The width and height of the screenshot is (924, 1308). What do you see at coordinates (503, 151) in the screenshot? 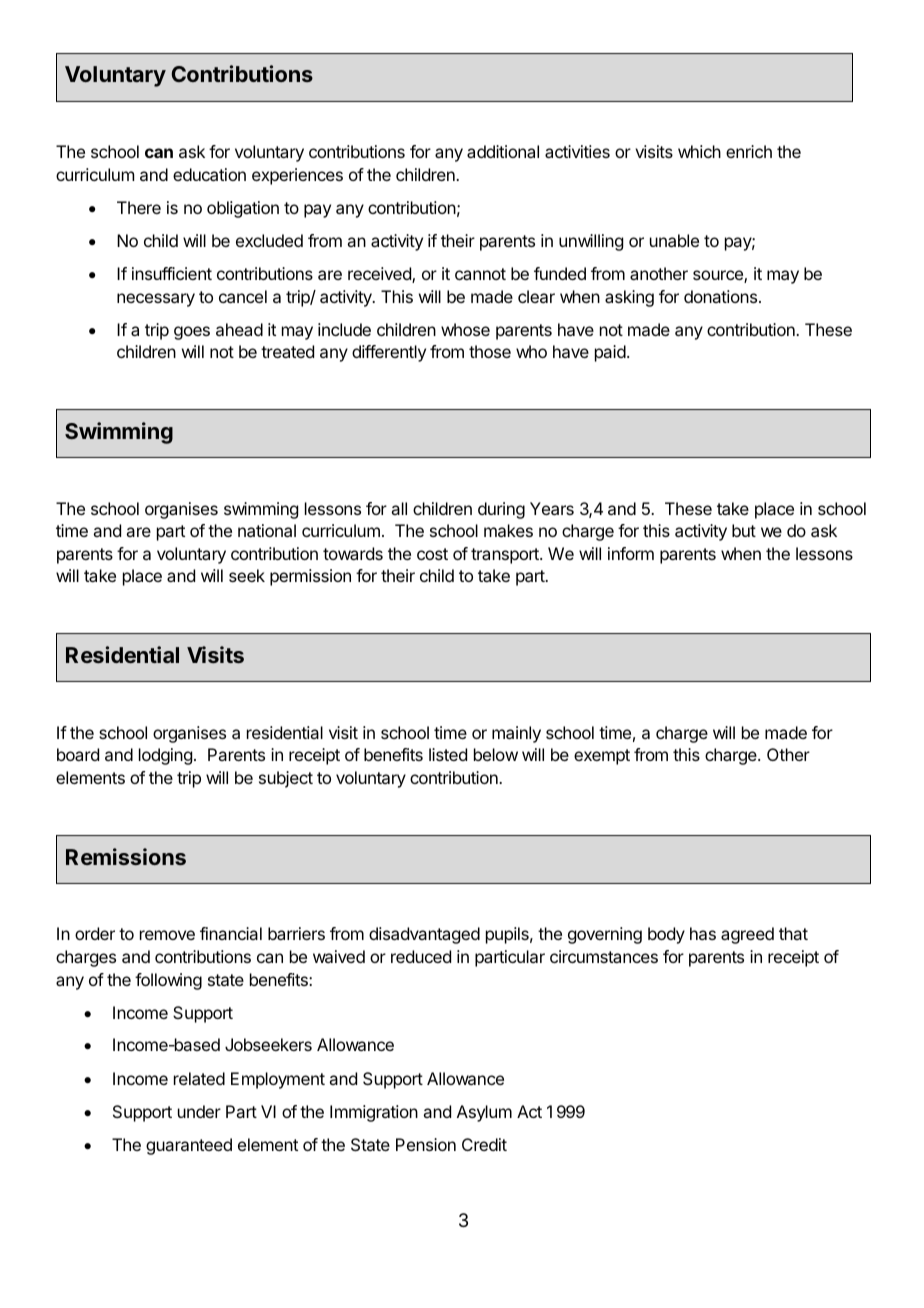
I see `additional` at bounding box center [503, 151].
